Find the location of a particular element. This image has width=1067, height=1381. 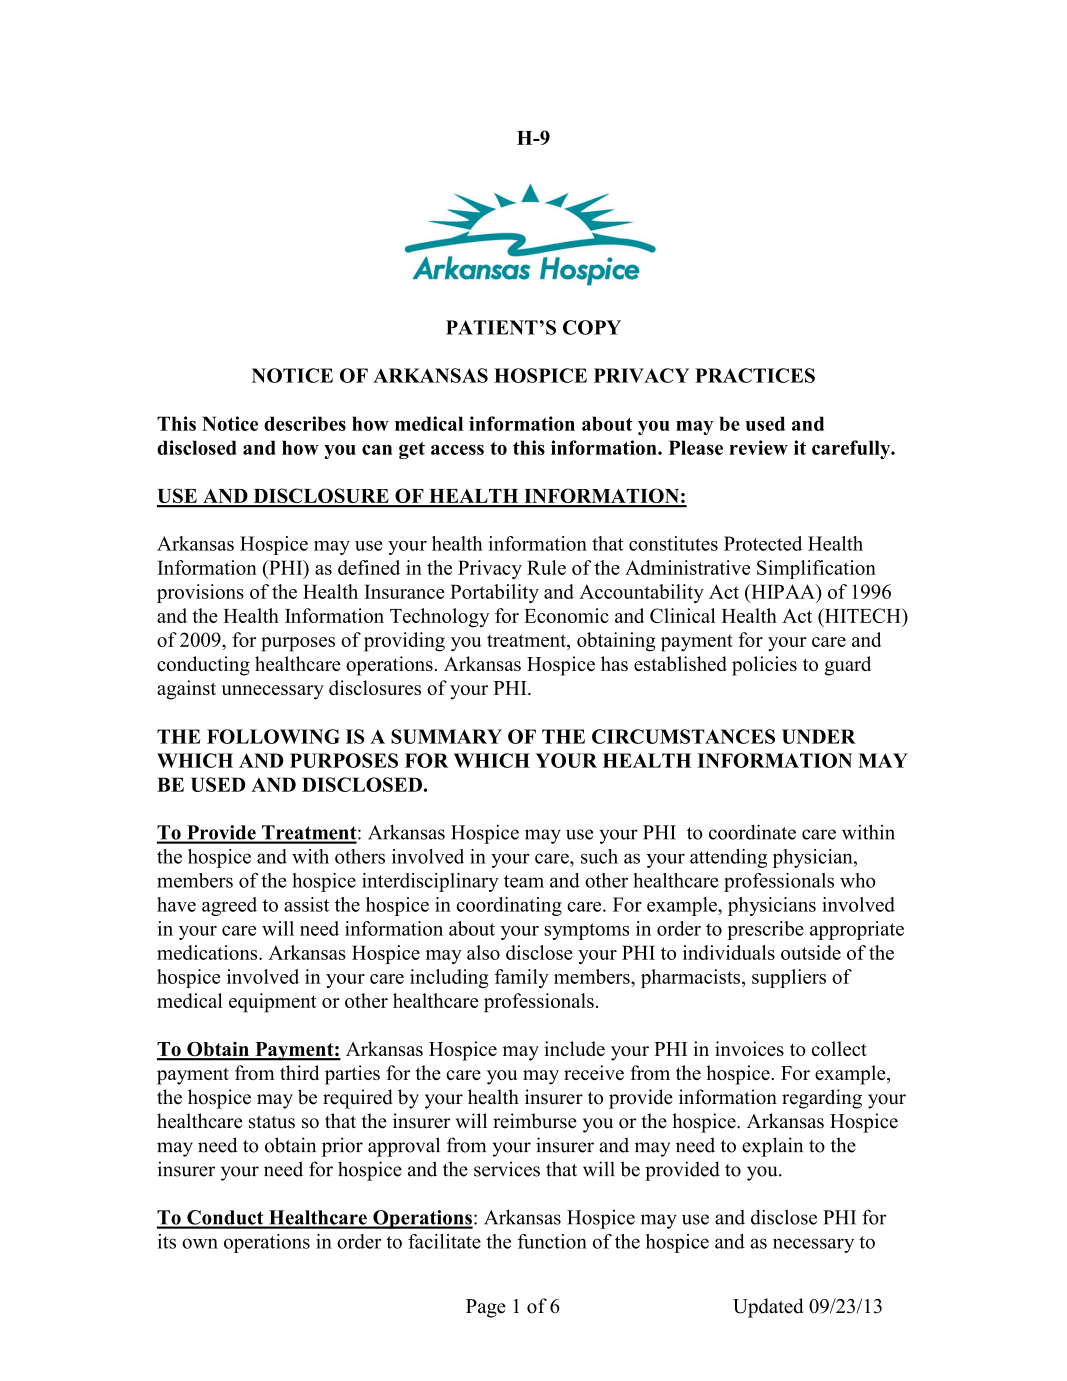

COPY is located at coordinates (592, 327).
